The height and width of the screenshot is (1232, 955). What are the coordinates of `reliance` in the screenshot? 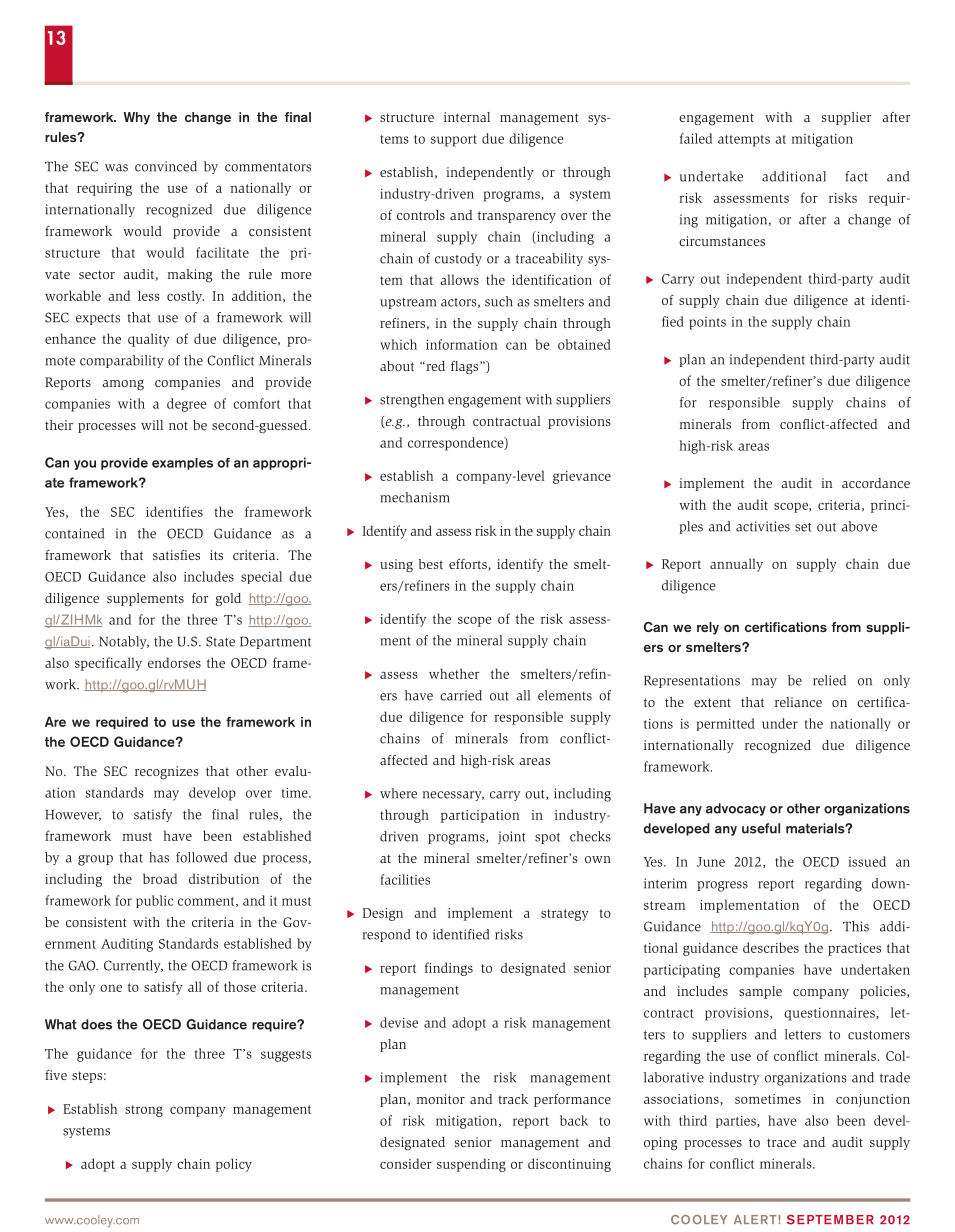 It's located at (798, 702).
